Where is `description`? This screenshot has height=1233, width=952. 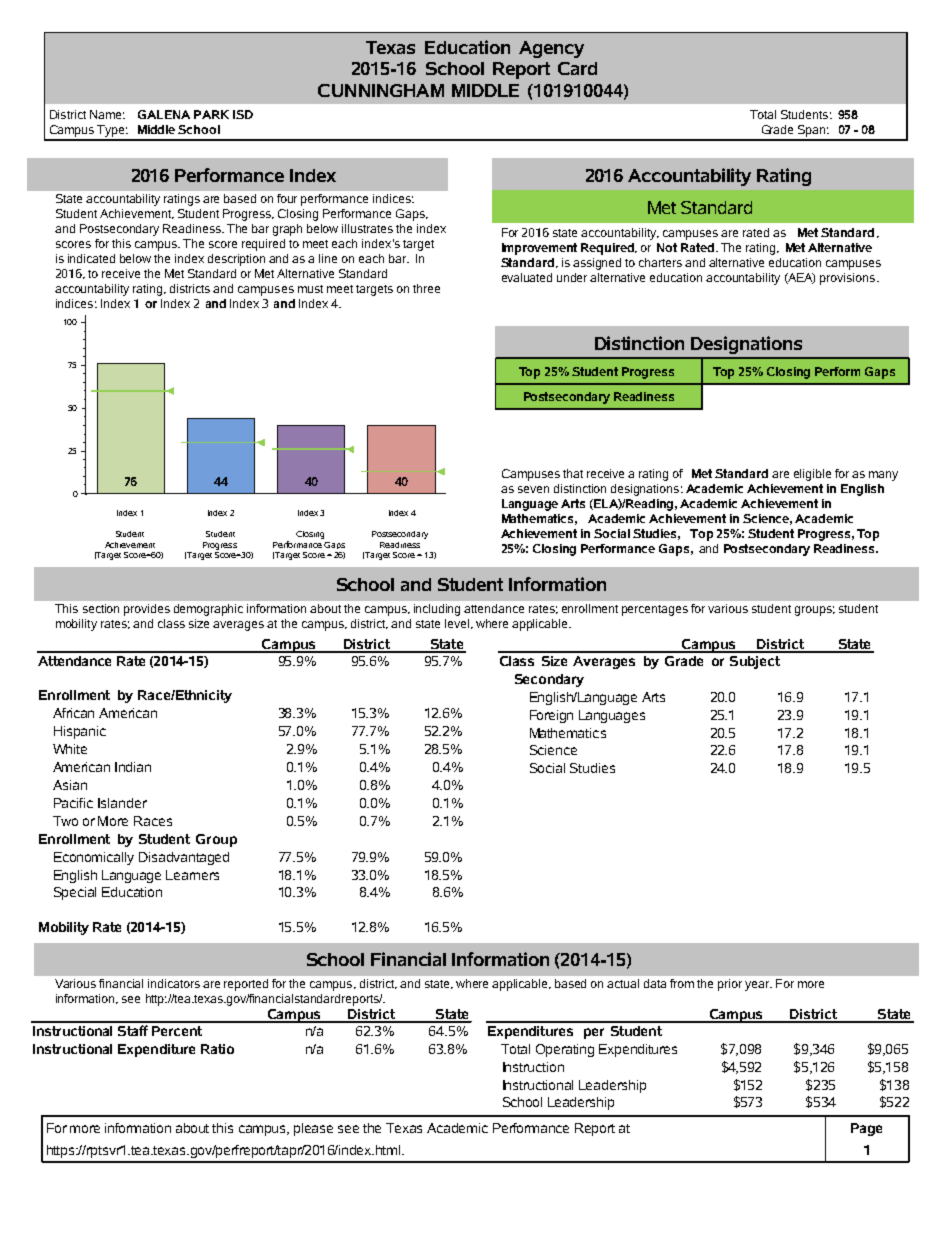
description is located at coordinates (236, 260).
